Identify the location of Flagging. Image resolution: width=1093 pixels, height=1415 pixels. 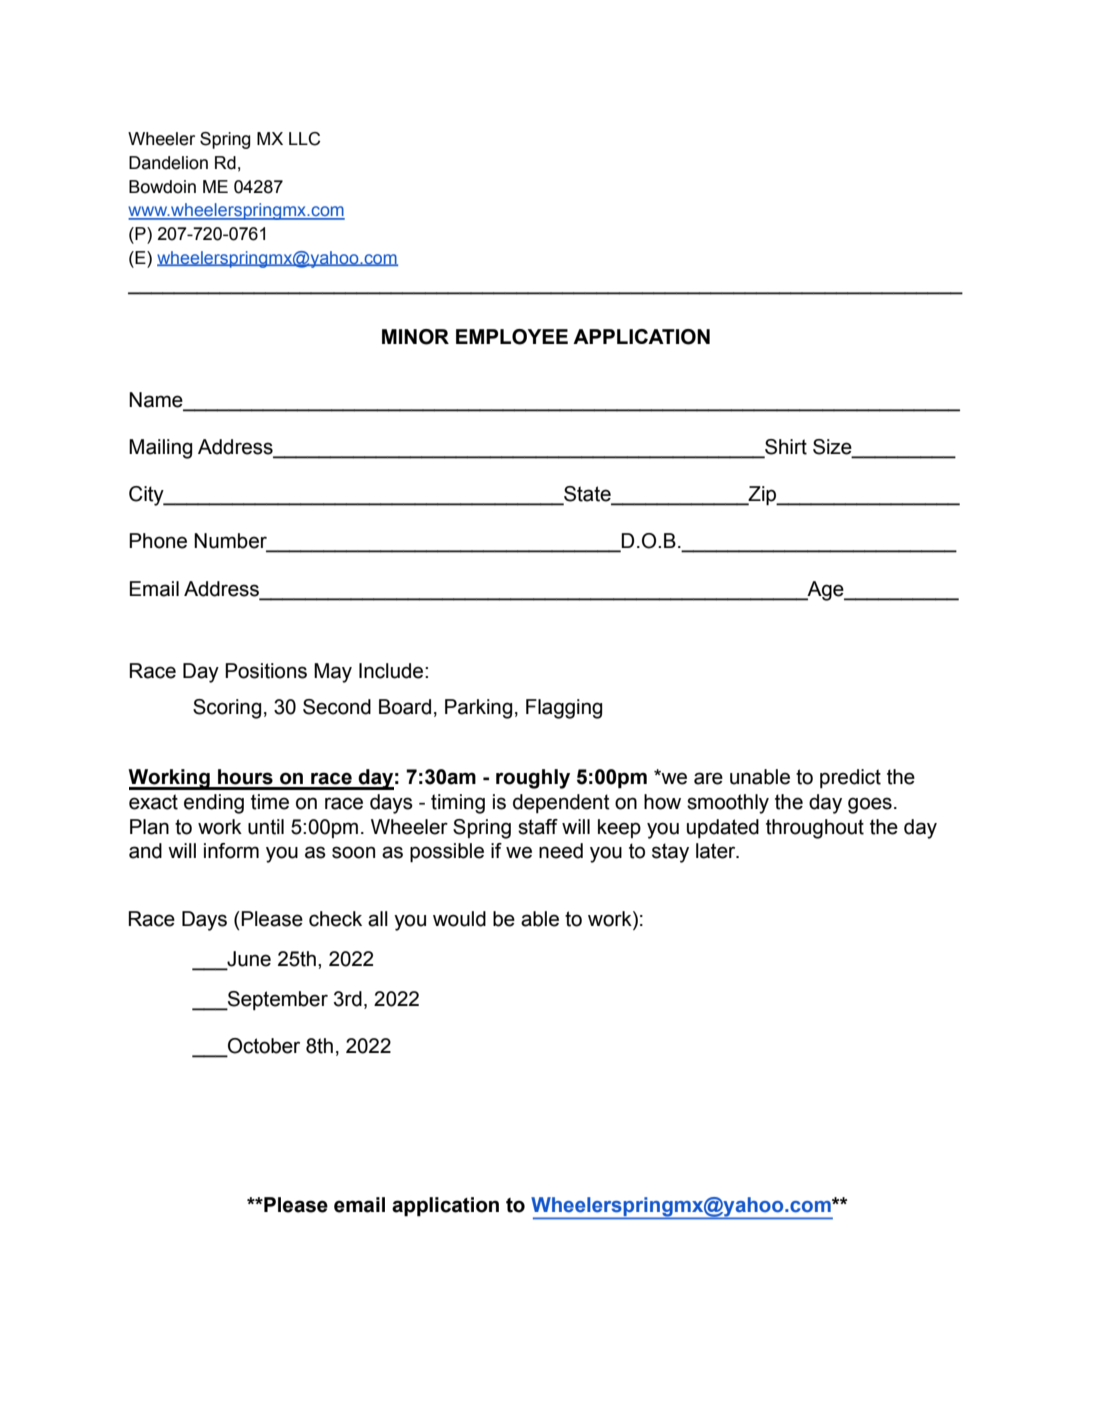
(564, 709).
